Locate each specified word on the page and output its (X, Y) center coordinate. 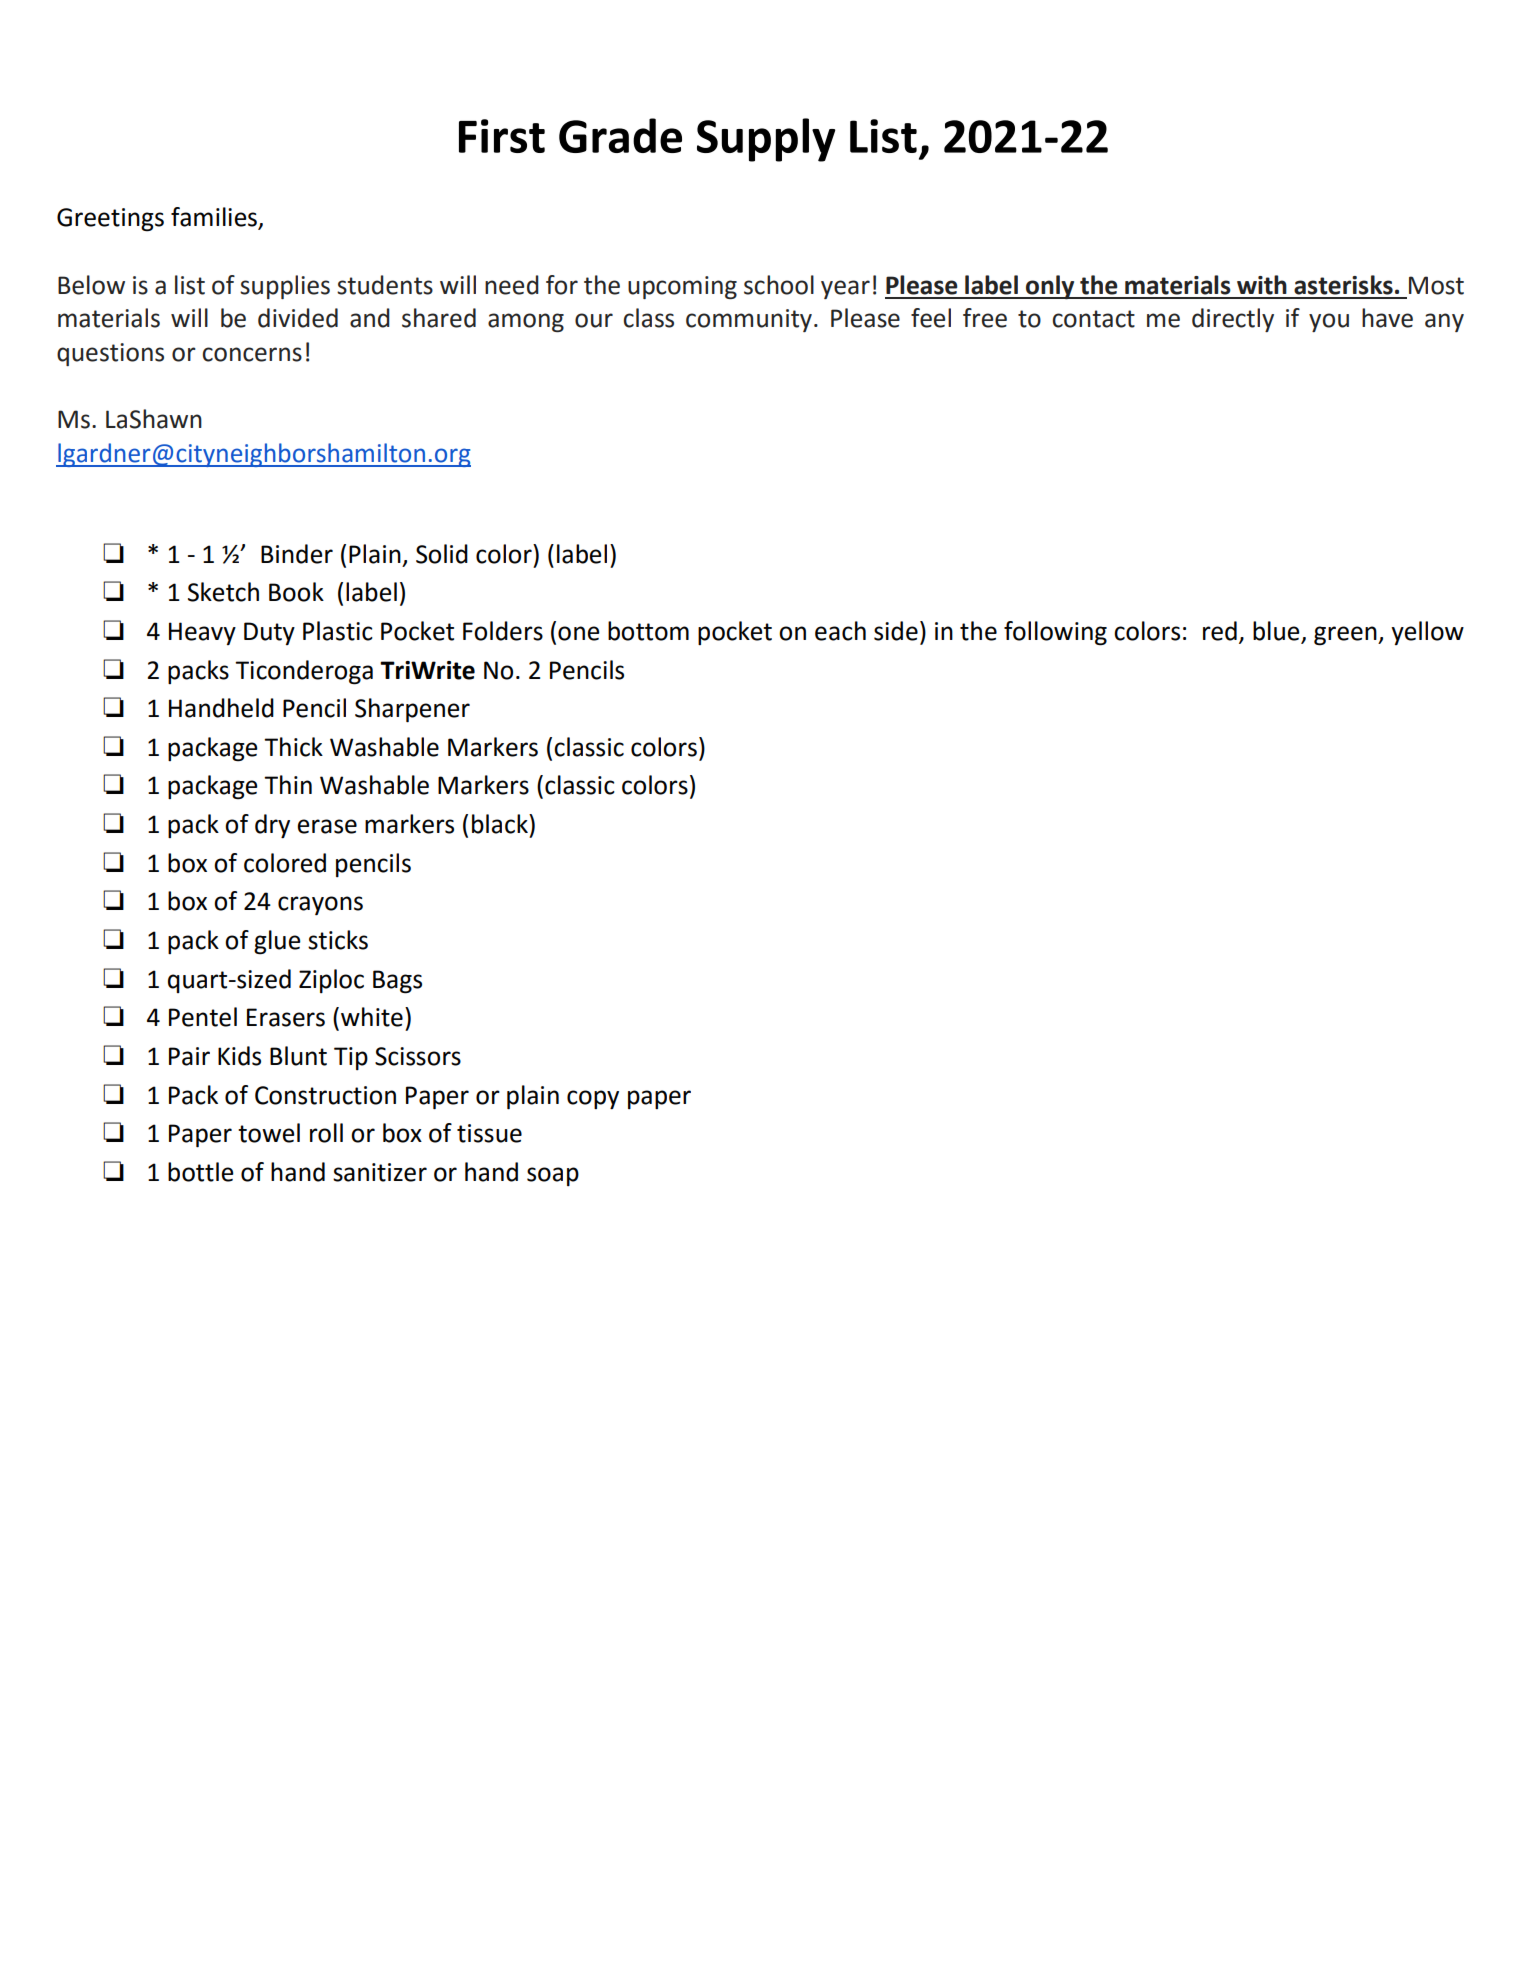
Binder (297, 554)
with (1262, 285)
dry (272, 826)
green (1346, 636)
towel (269, 1133)
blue (1276, 631)
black (501, 824)
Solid (442, 554)
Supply (766, 140)
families (215, 218)
